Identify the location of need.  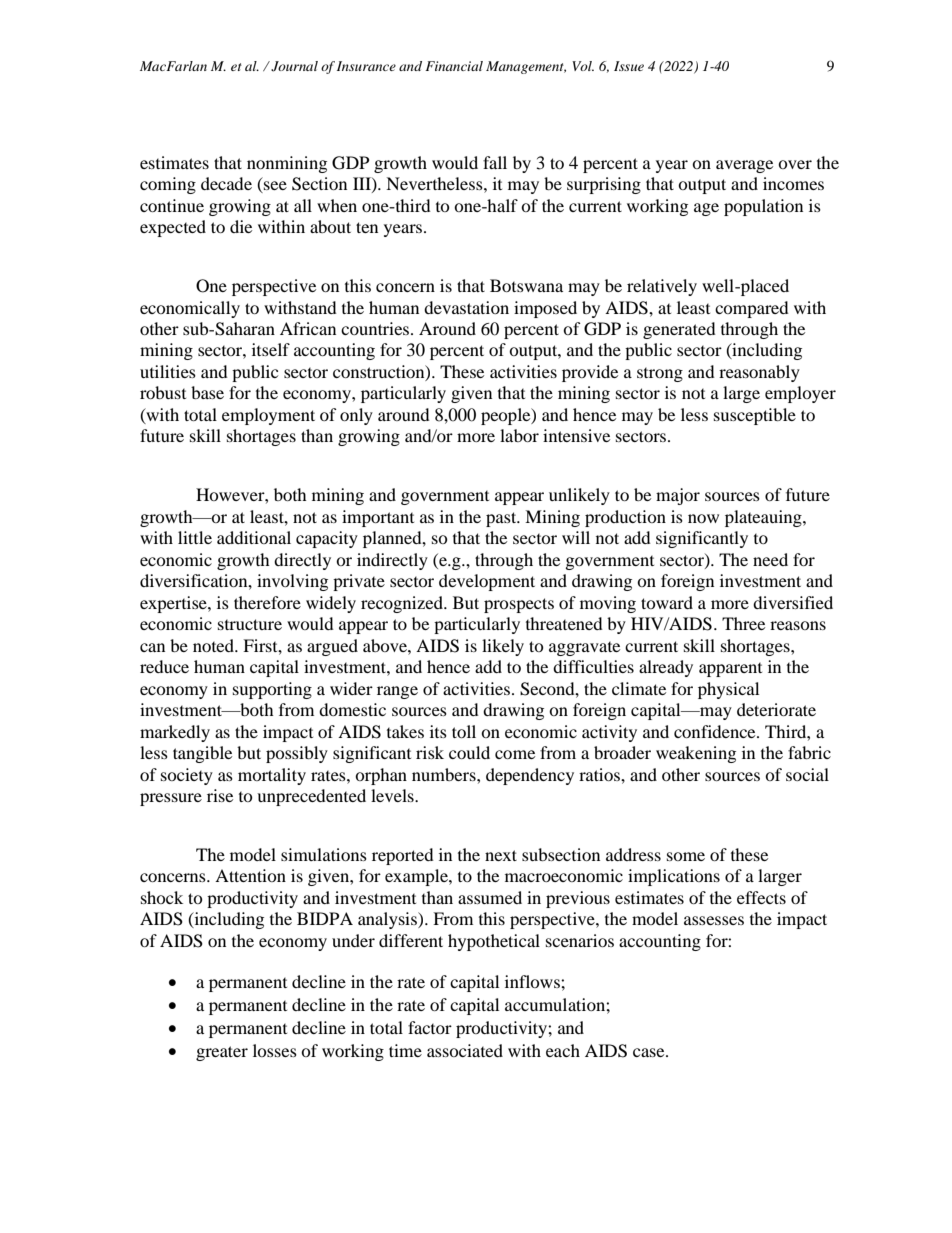
(770, 559).
